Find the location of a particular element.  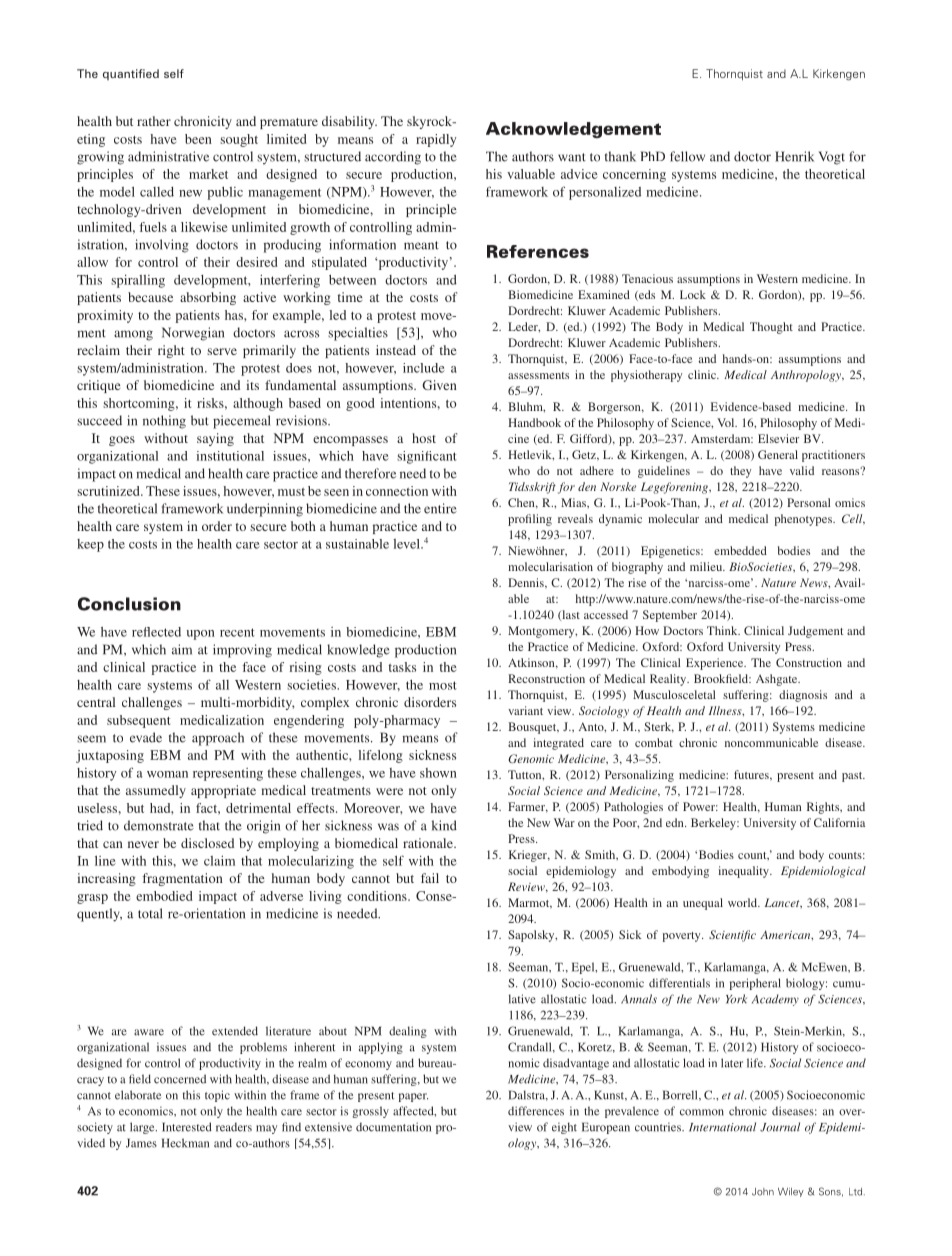

total is located at coordinates (150, 913).
